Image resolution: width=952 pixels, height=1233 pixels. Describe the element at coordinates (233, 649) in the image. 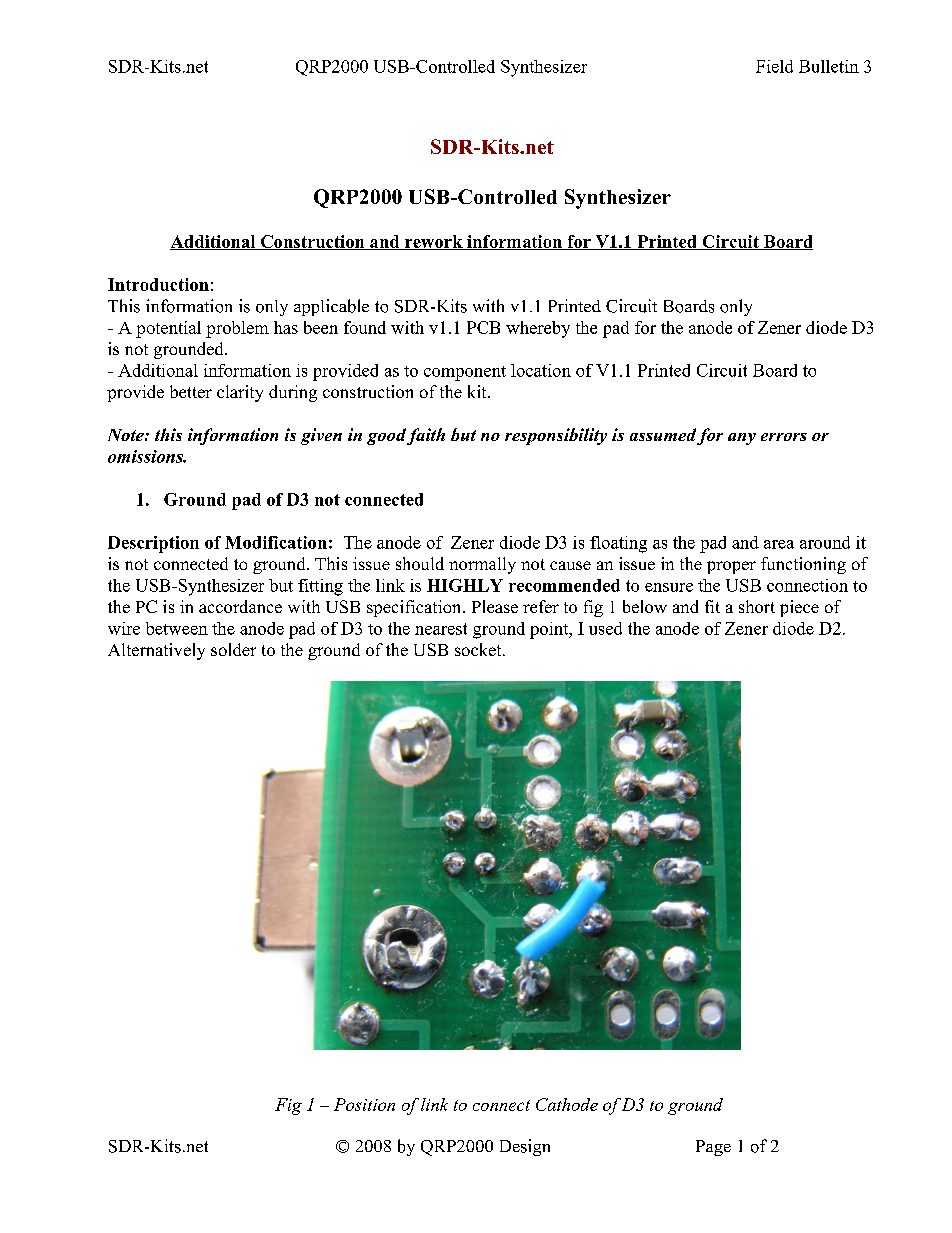

I see `solder` at that location.
